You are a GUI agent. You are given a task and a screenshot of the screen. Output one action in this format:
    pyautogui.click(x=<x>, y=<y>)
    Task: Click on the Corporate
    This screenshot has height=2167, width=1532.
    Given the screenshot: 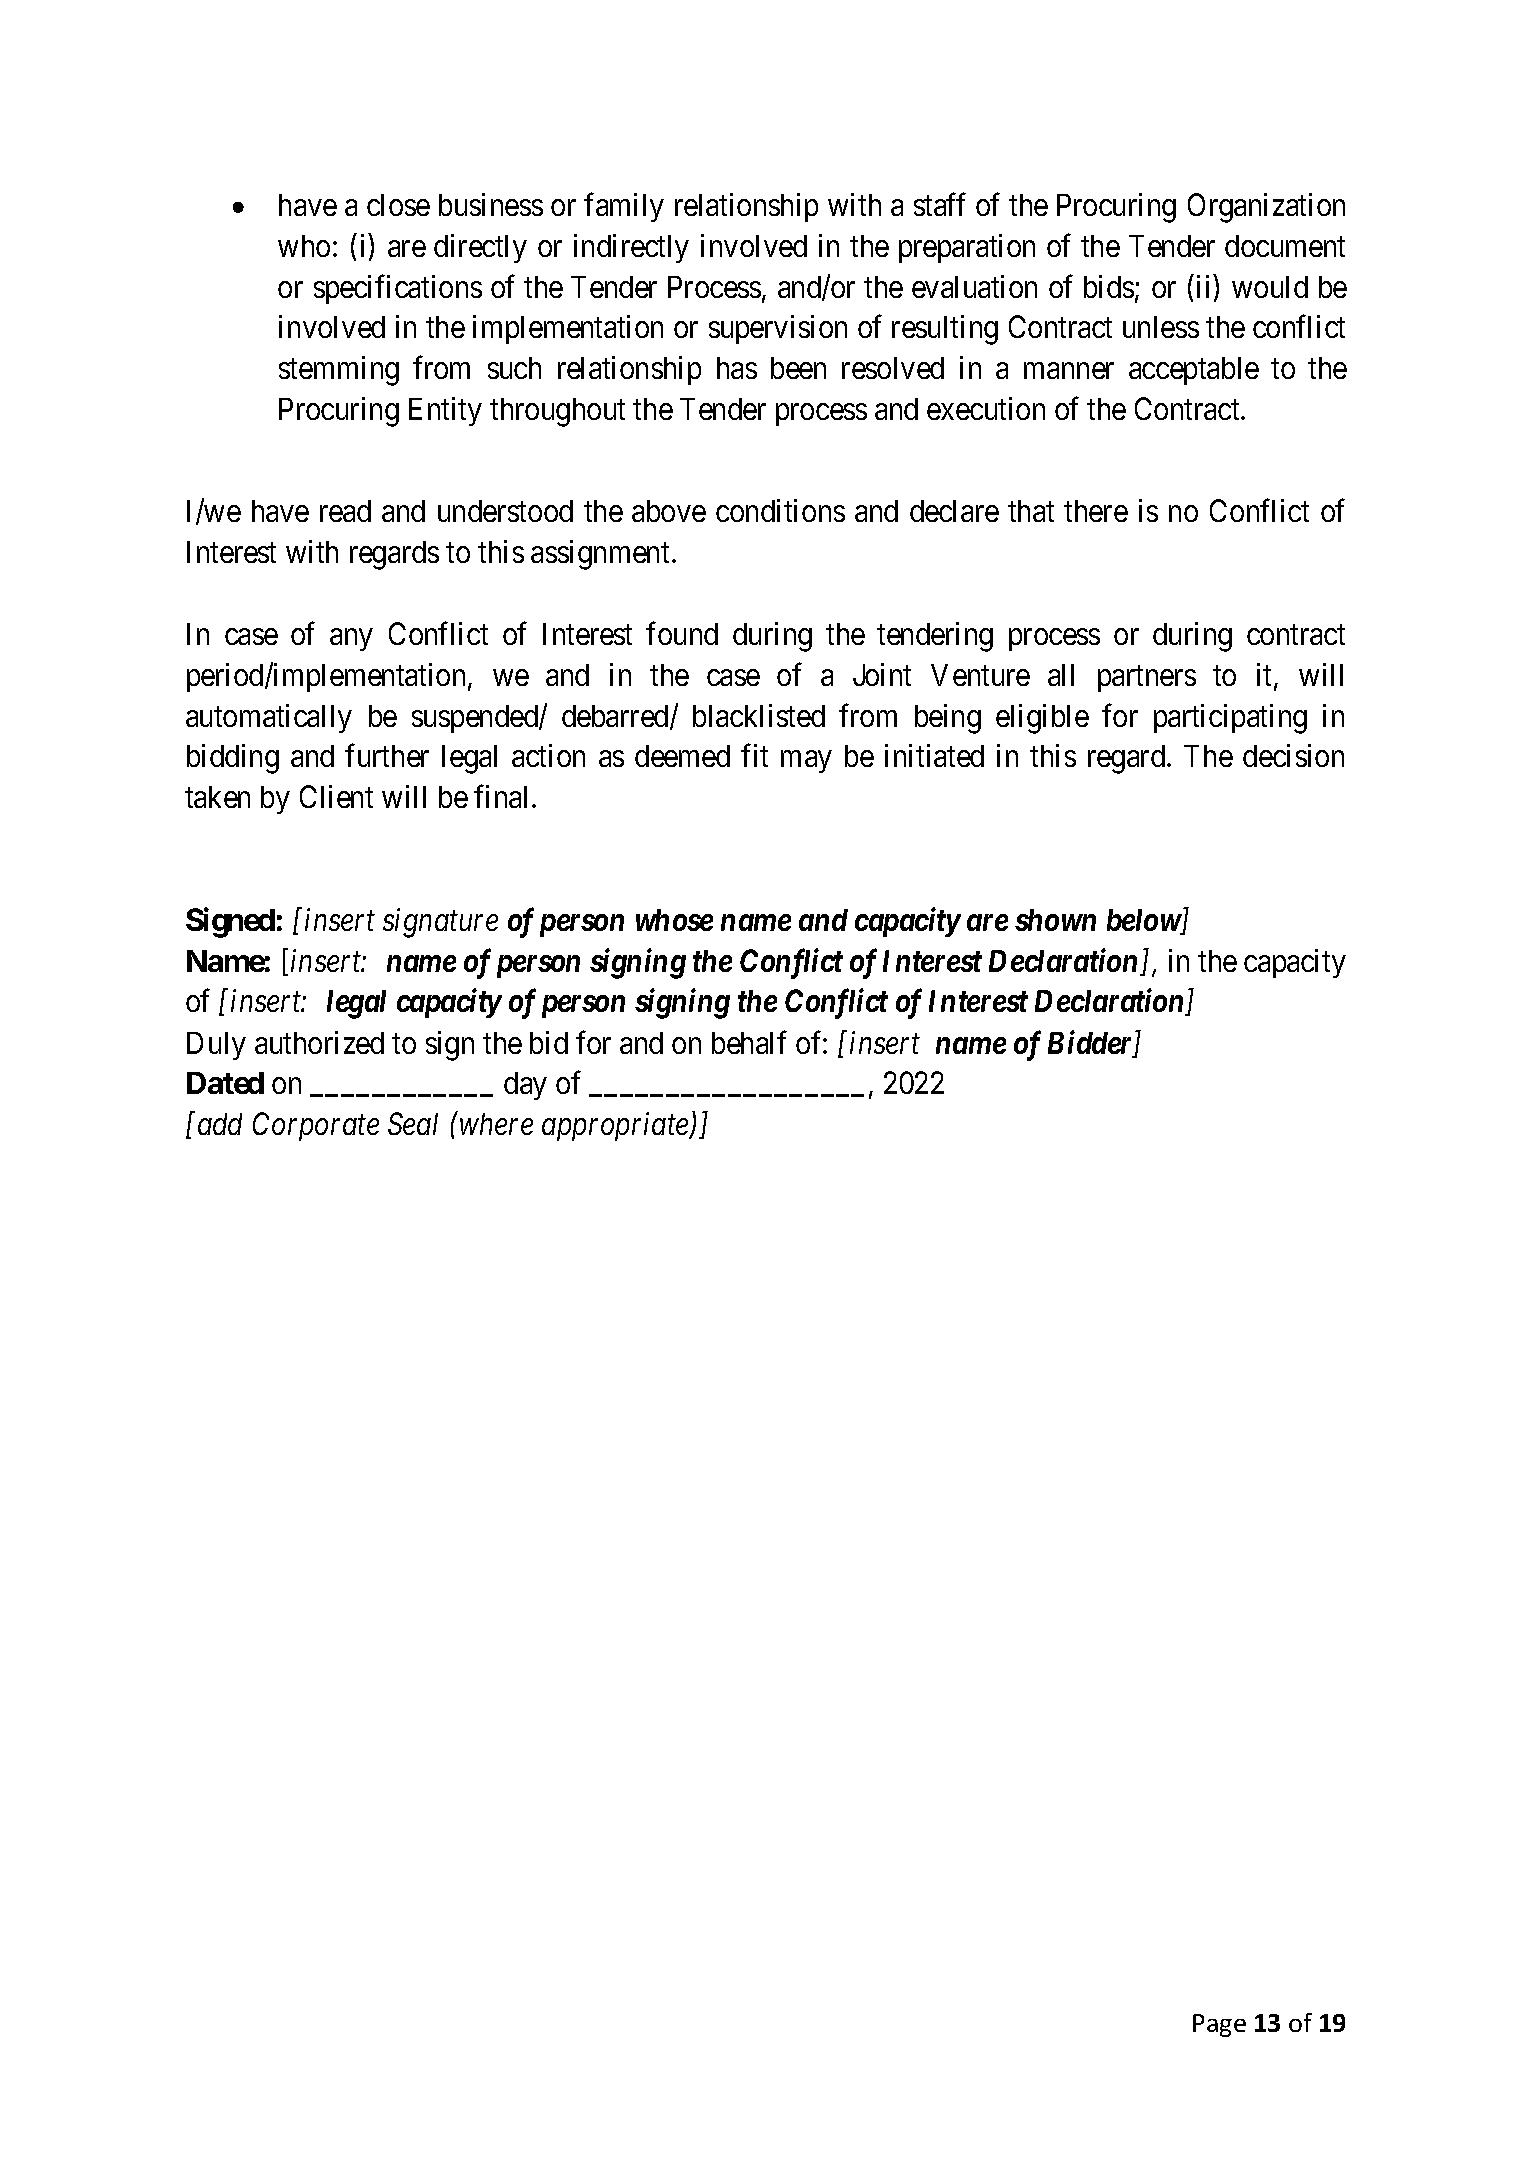 What is the action you would take?
    pyautogui.click(x=316, y=1127)
